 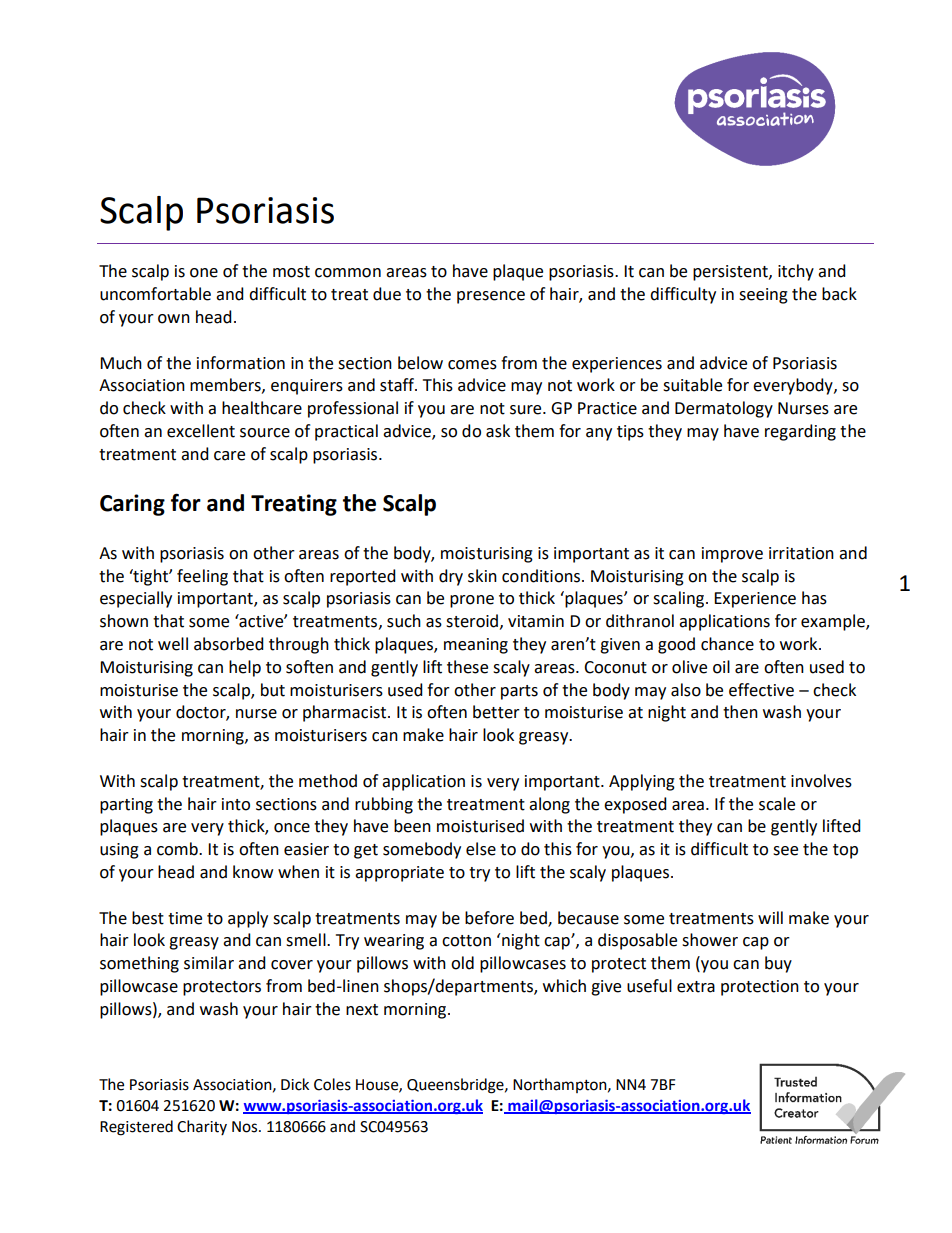 What do you see at coordinates (332, 1084) in the screenshot?
I see `Coles` at bounding box center [332, 1084].
